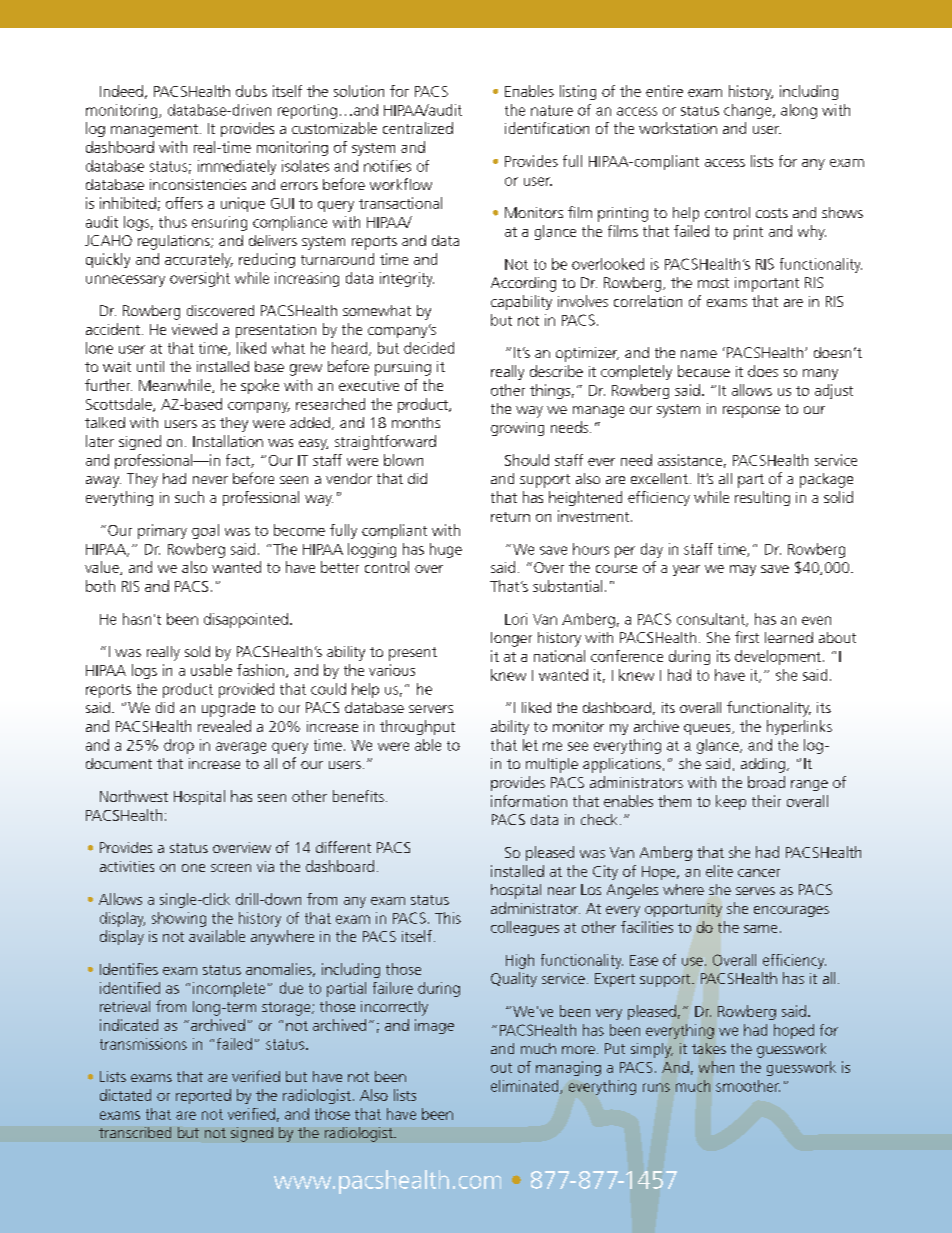 The image size is (952, 1233). What do you see at coordinates (429, 348) in the image?
I see `decided` at bounding box center [429, 348].
